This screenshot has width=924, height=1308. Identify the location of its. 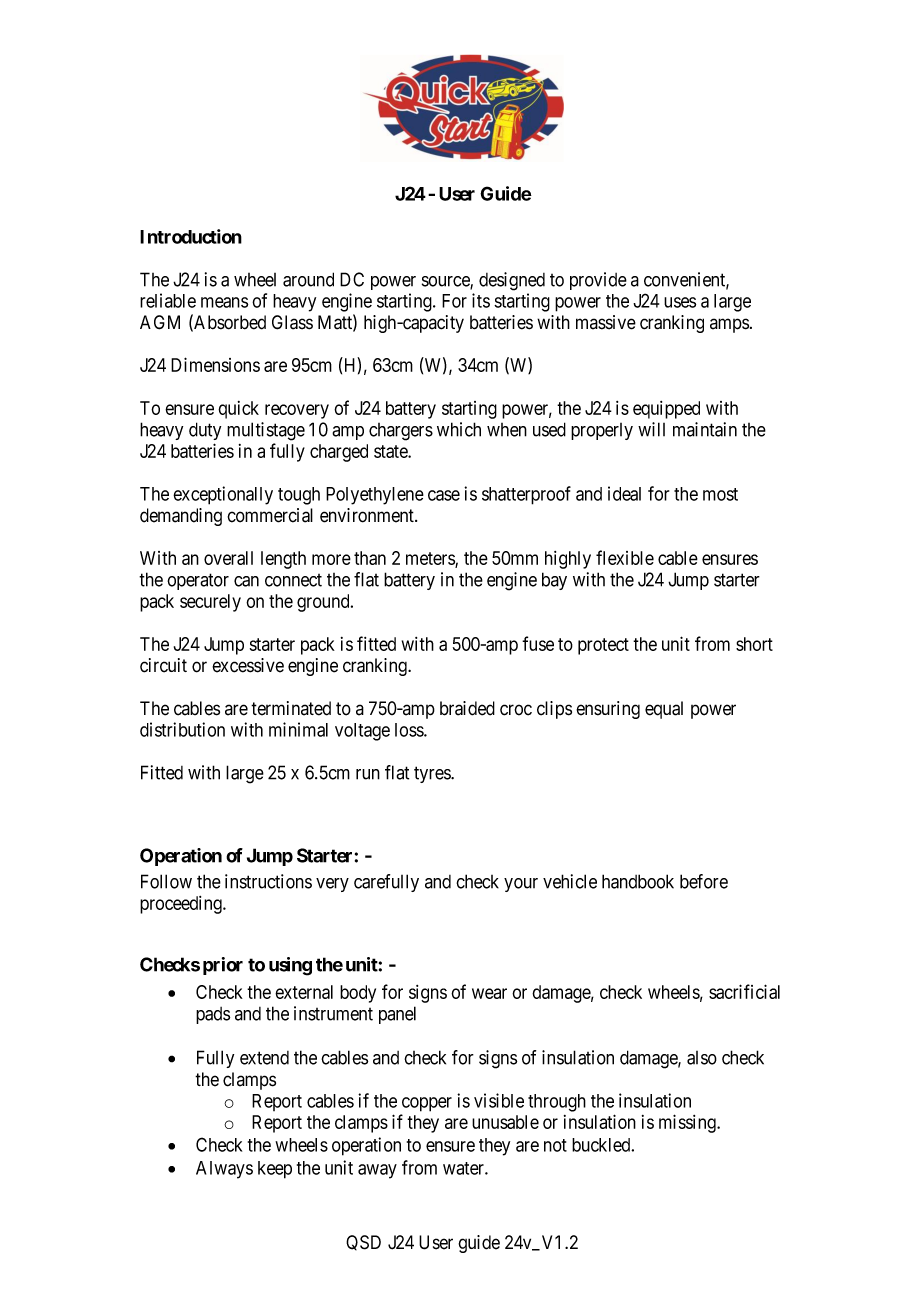
(481, 300).
